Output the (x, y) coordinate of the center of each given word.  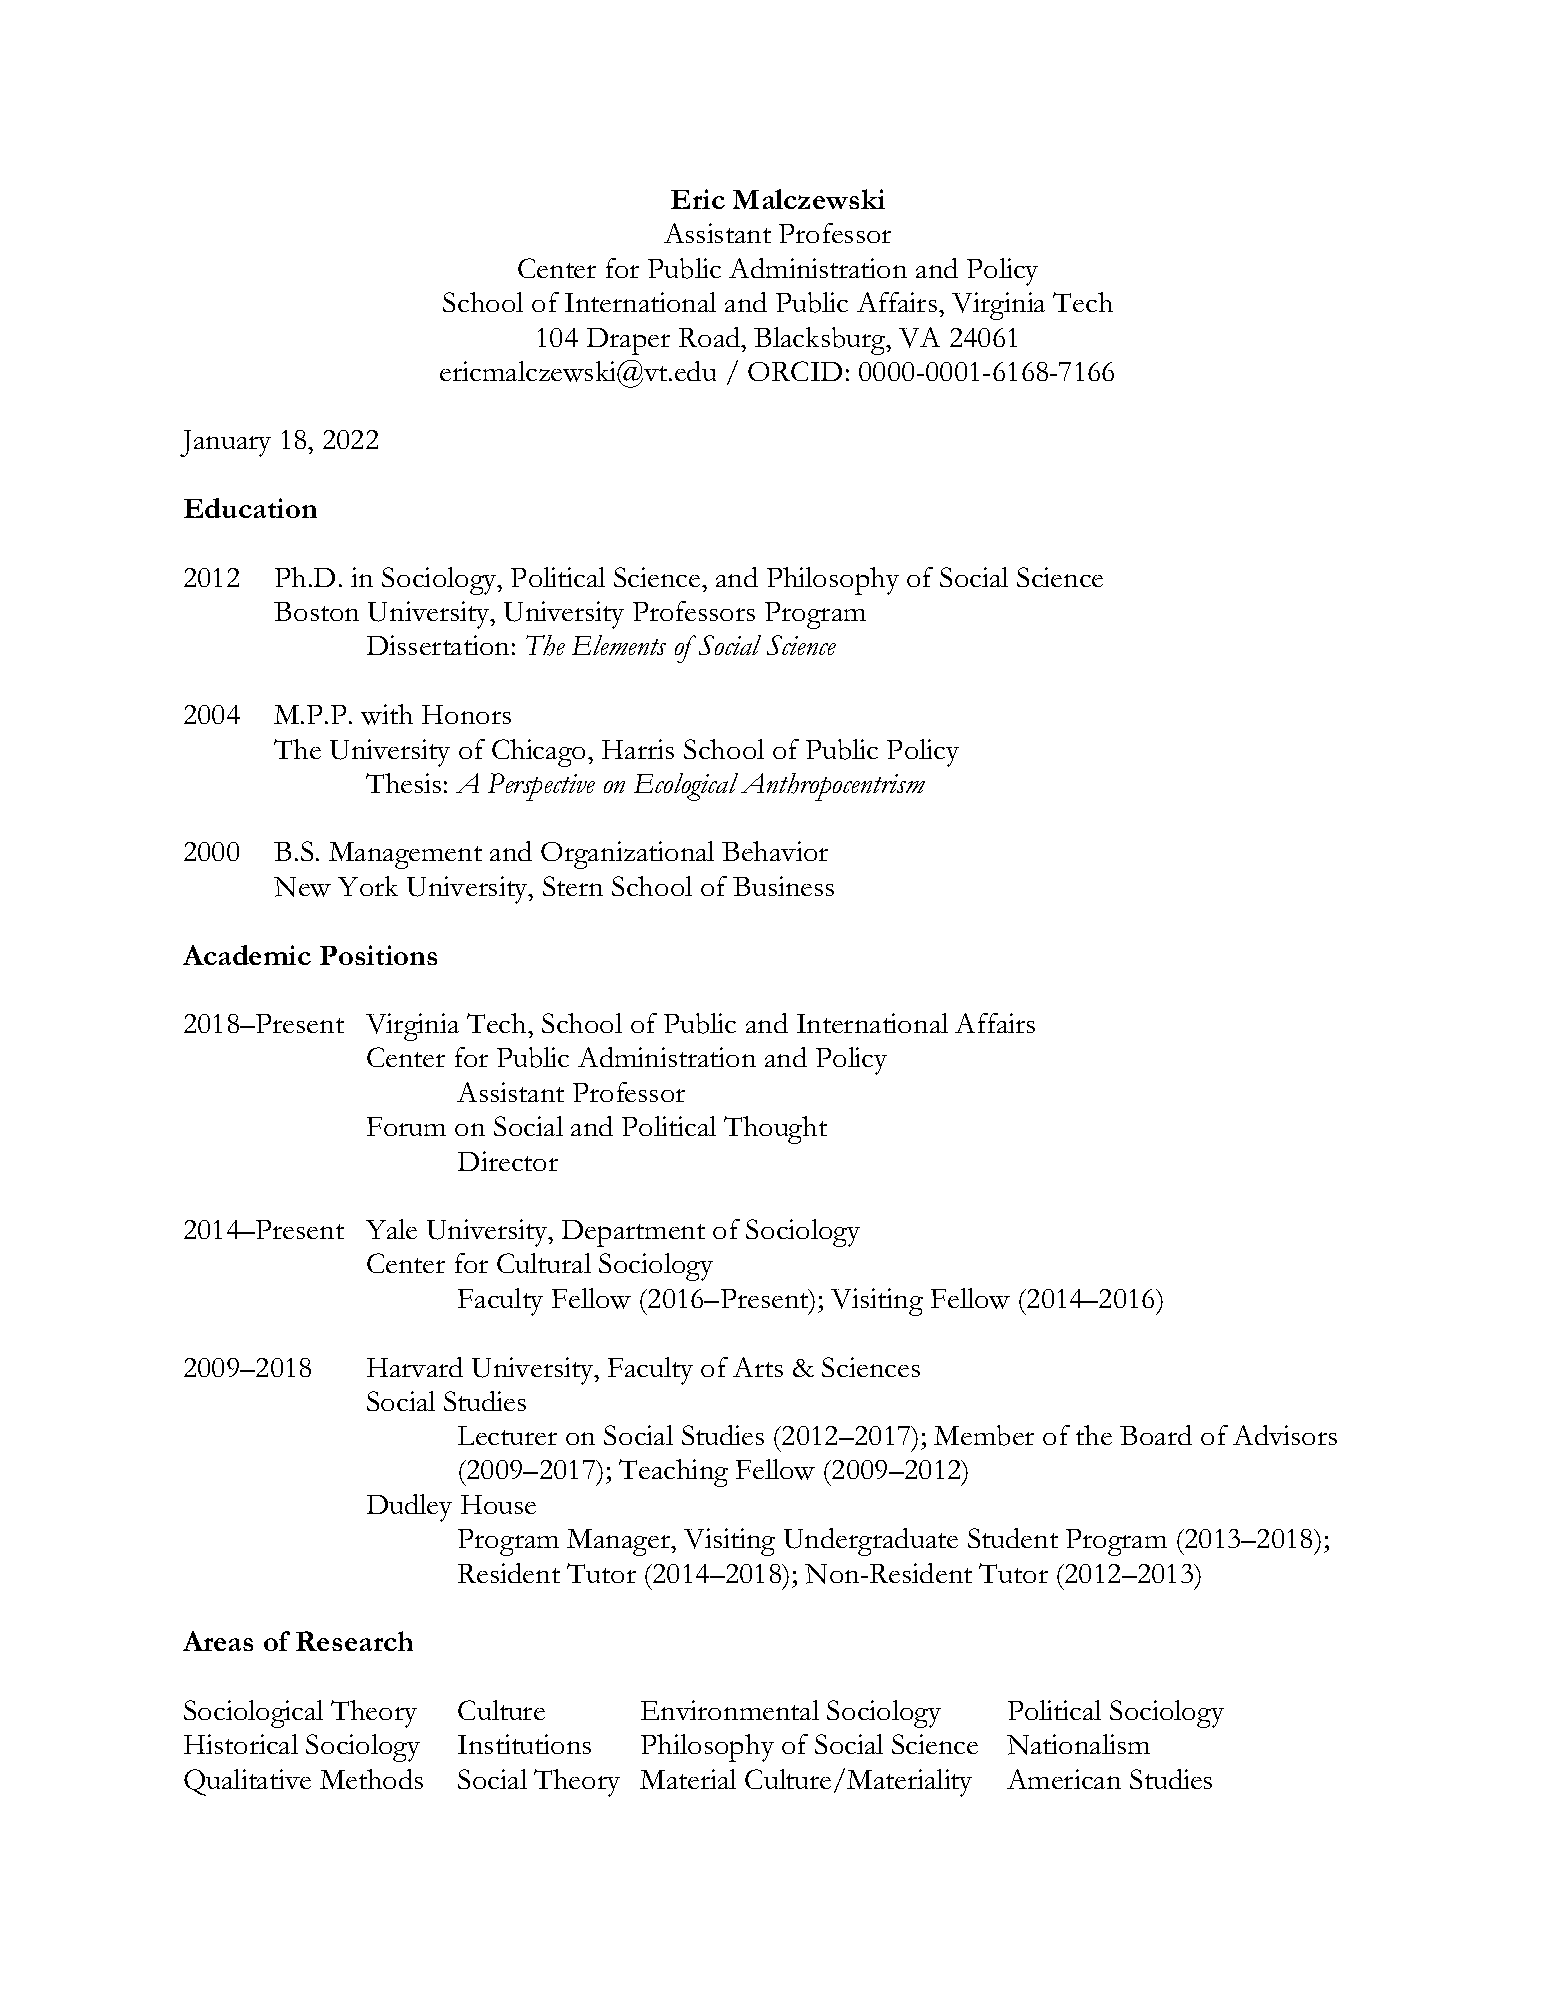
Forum (406, 1126)
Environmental (730, 1710)
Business (783, 886)
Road (711, 337)
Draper (628, 341)
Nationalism (1078, 1744)
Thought (775, 1130)
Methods (371, 1779)
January (225, 443)
